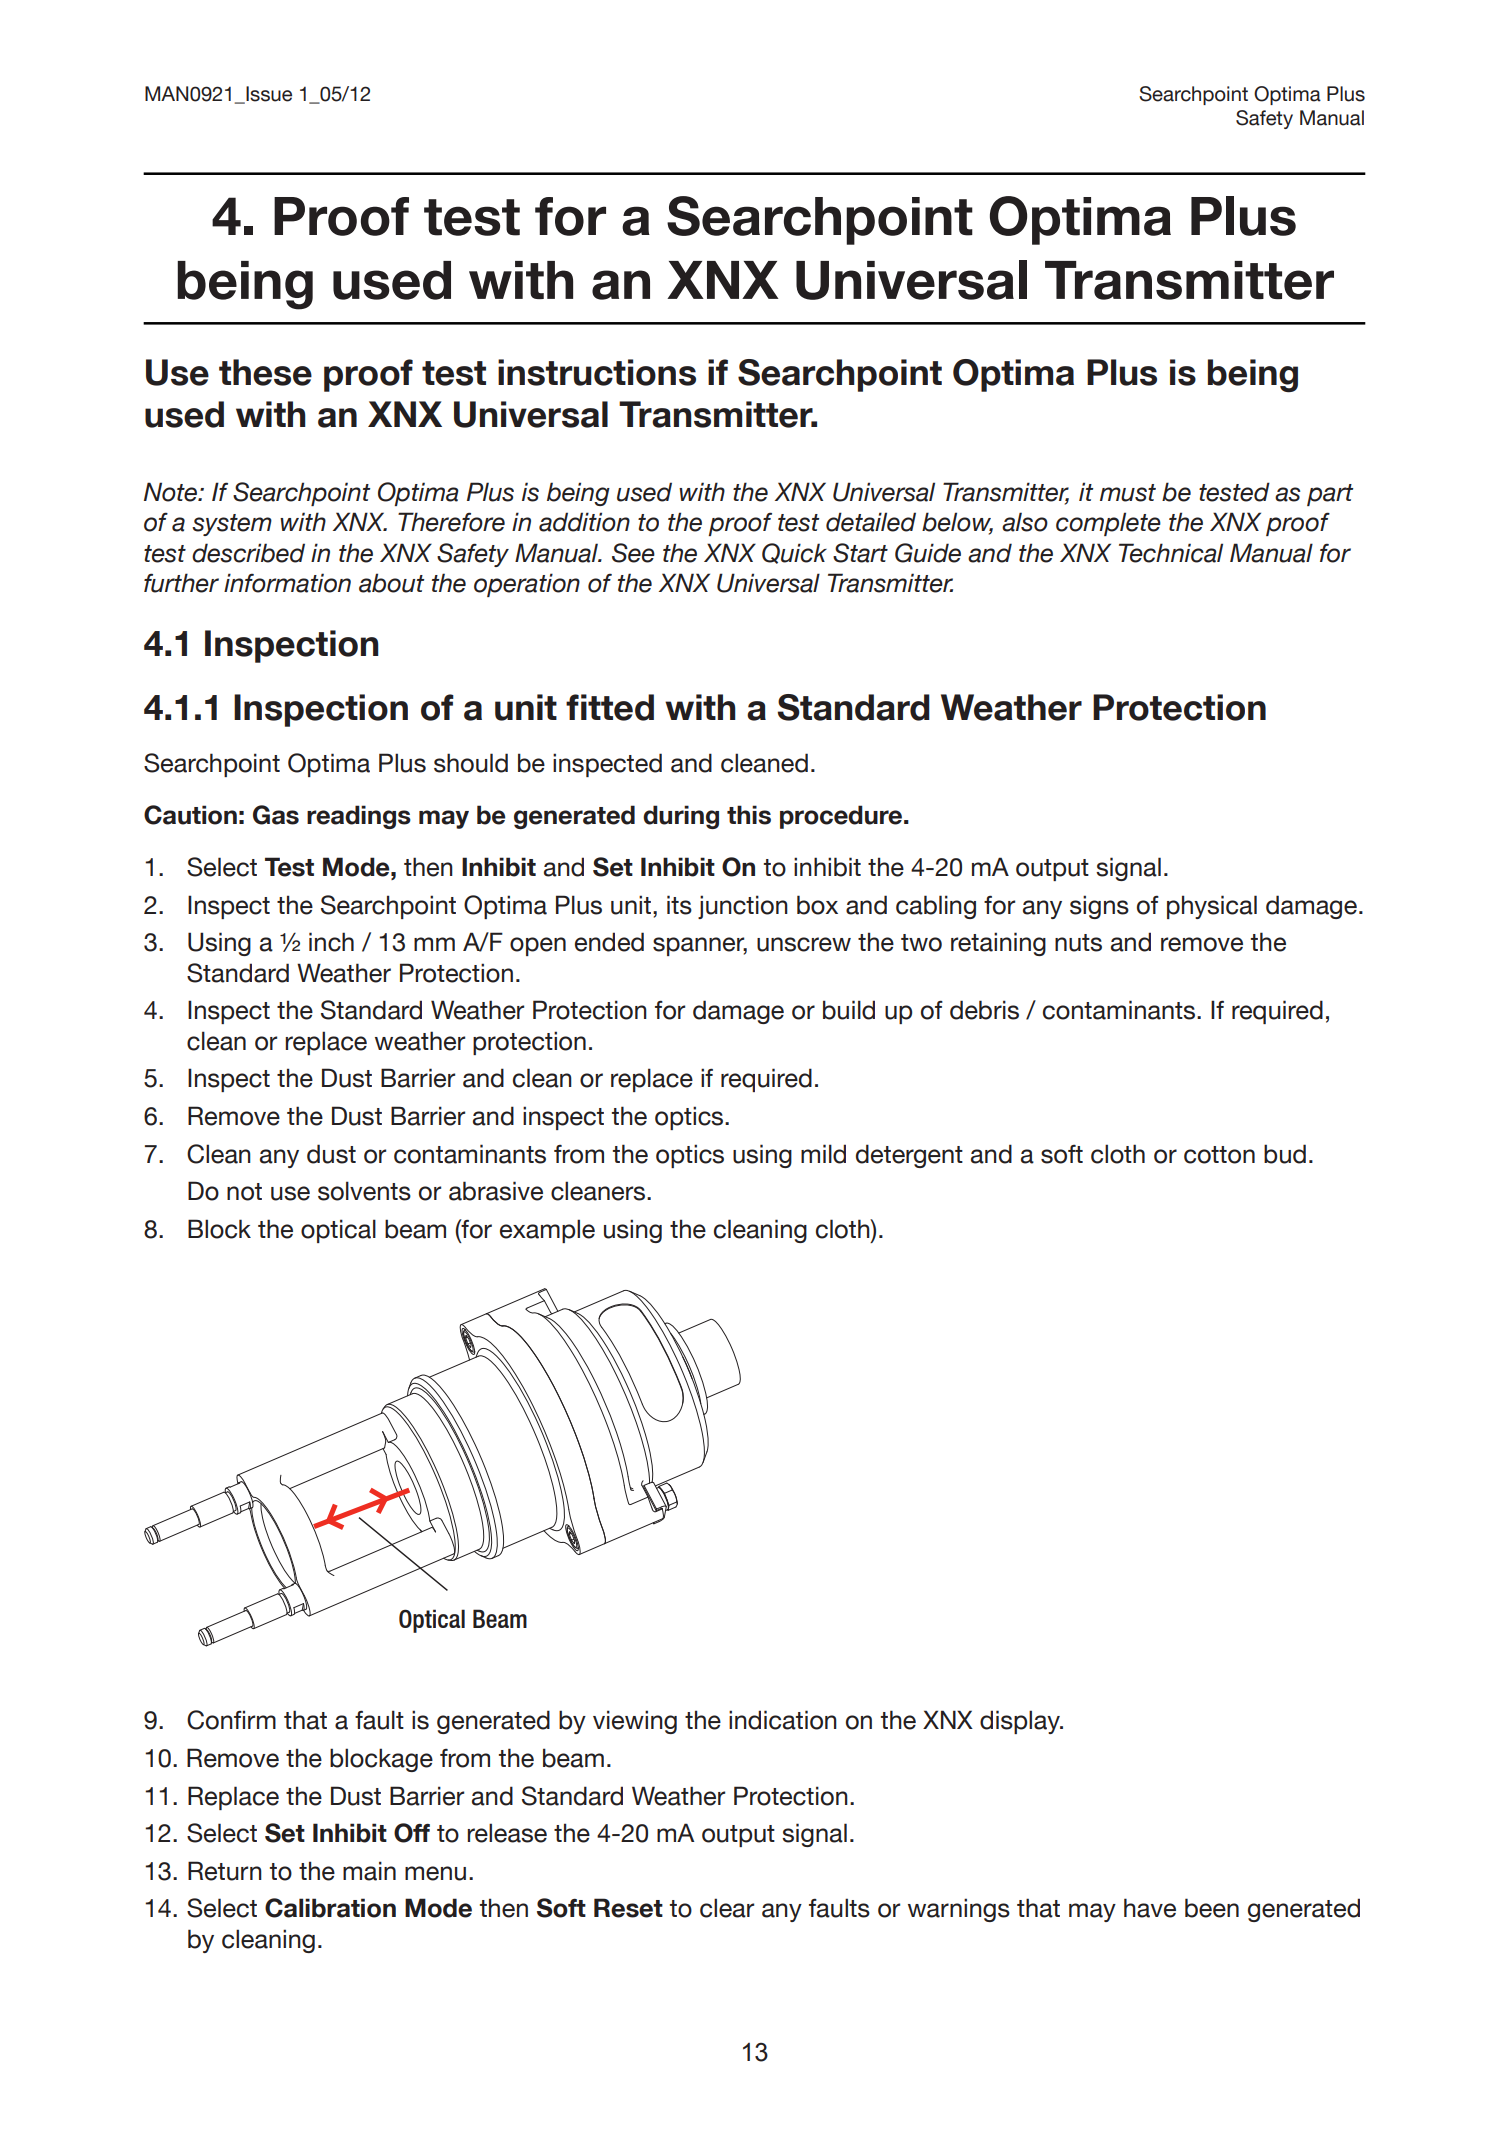 Image resolution: width=1509 pixels, height=2134 pixels. Describe the element at coordinates (743, 907) in the page. I see `junction` at that location.
